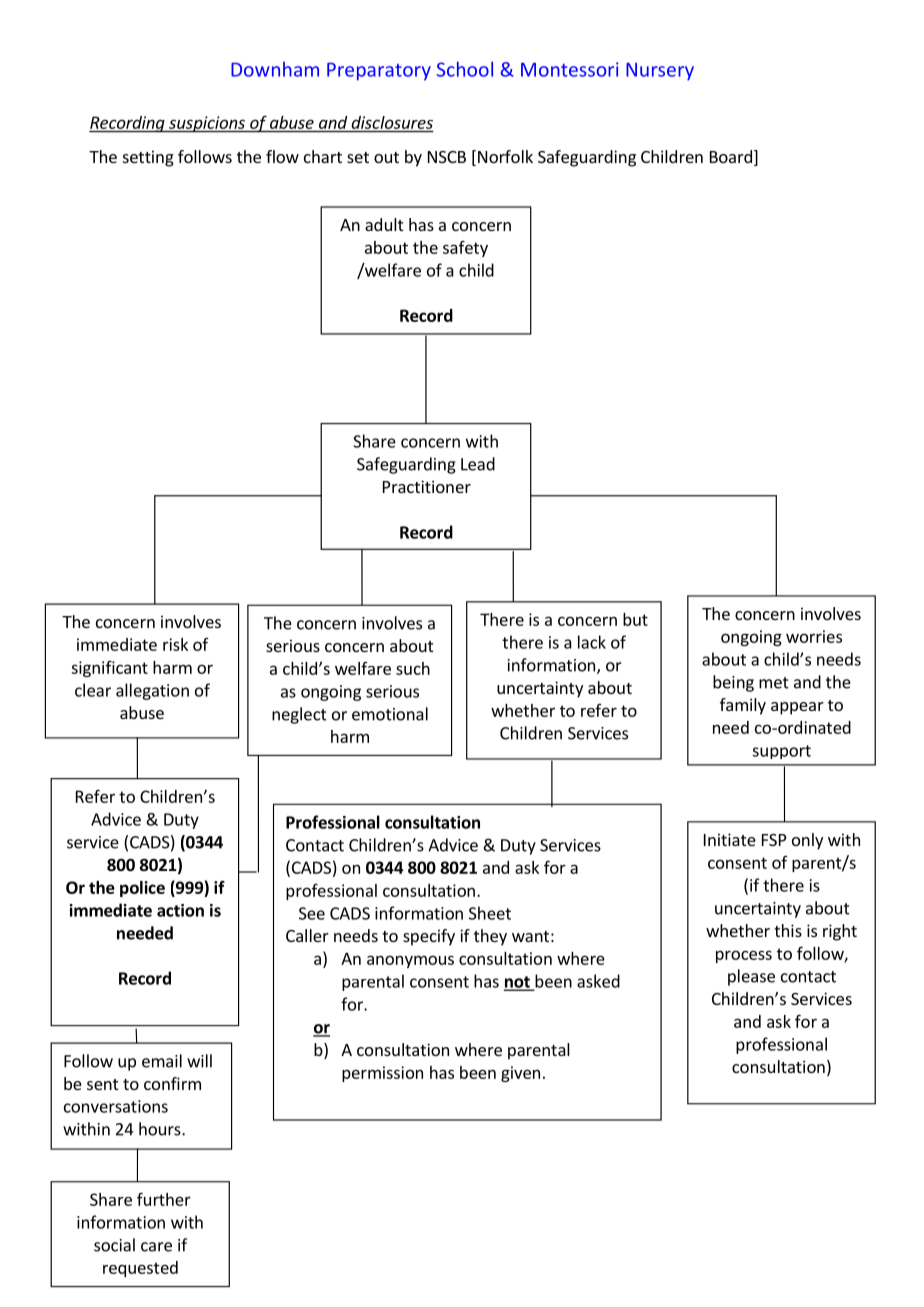 This page has width=924, height=1307. I want to click on given, so click(520, 1074).
